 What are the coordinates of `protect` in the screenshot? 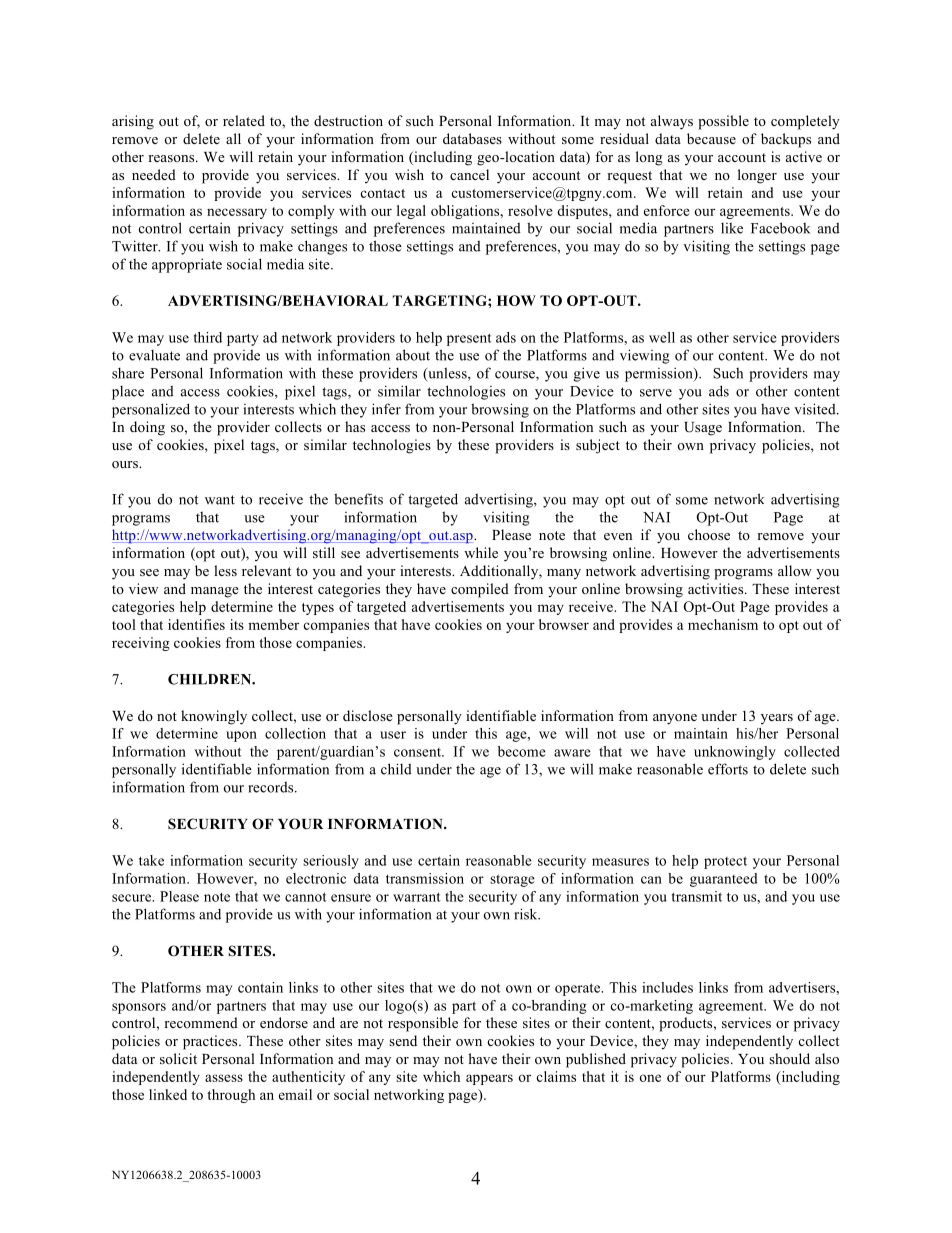 It's located at (725, 862).
